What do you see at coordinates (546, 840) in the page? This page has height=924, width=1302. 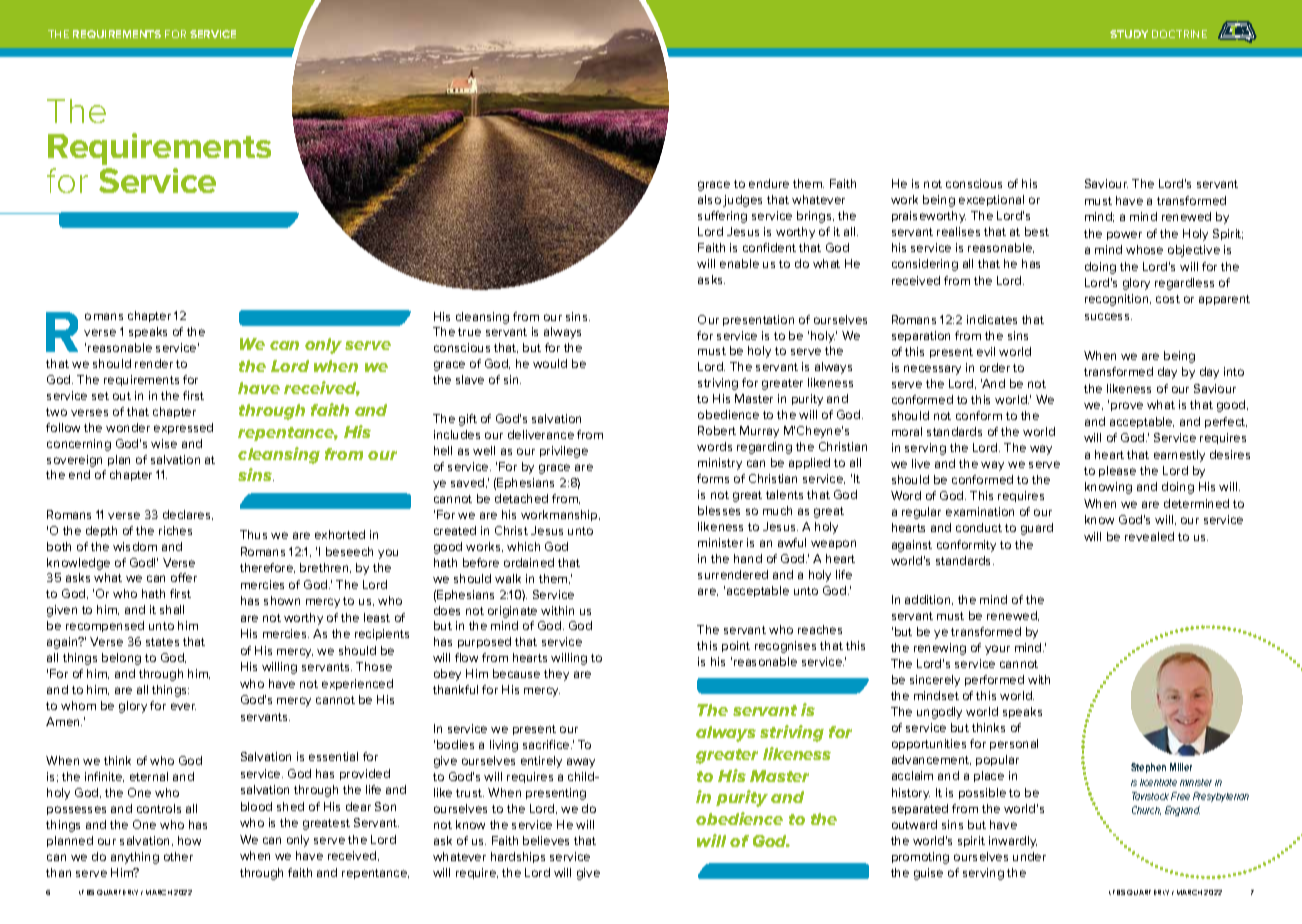 I see `believes` at bounding box center [546, 840].
